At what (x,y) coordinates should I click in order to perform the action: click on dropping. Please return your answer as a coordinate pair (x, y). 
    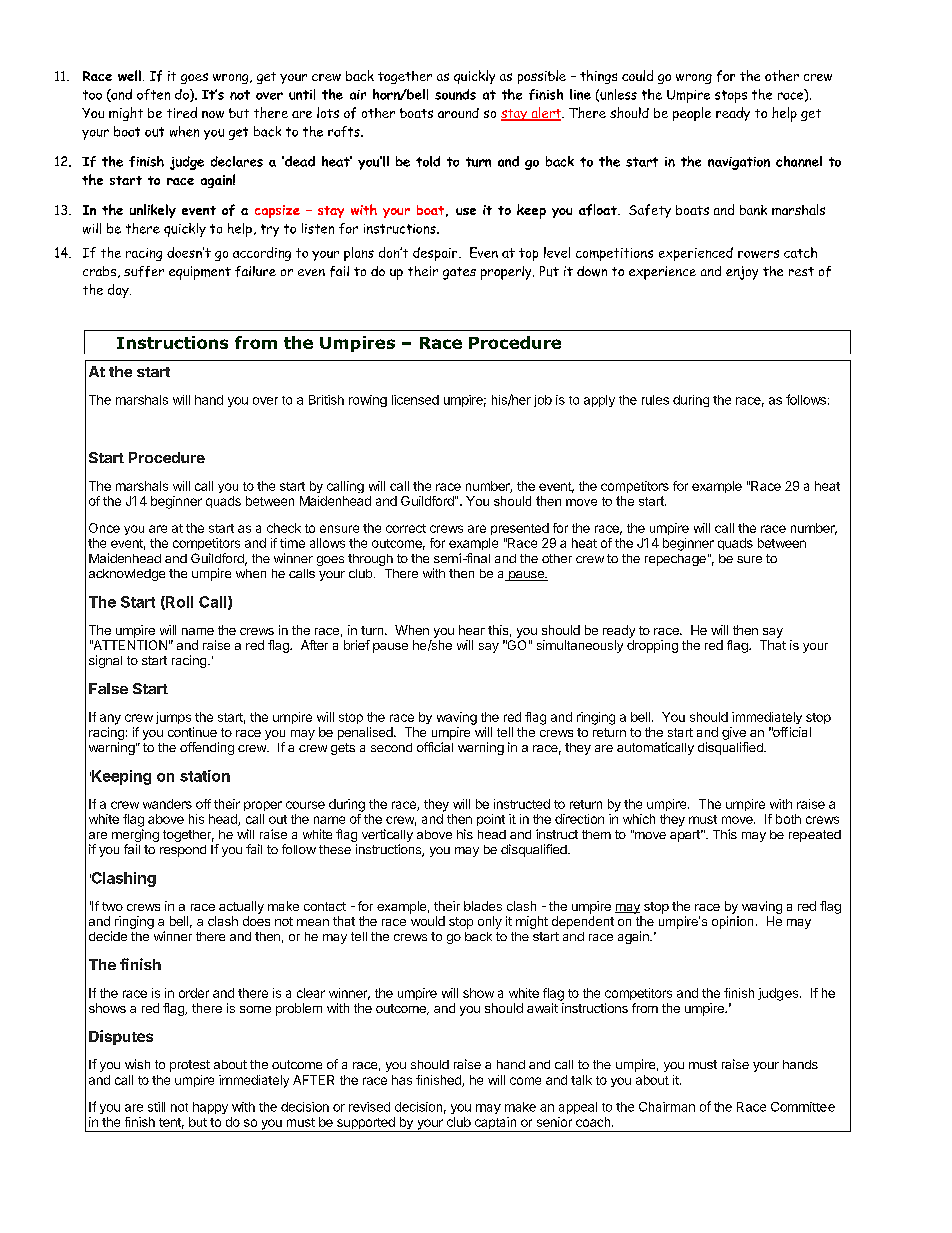
    Looking at the image, I should click on (652, 646).
